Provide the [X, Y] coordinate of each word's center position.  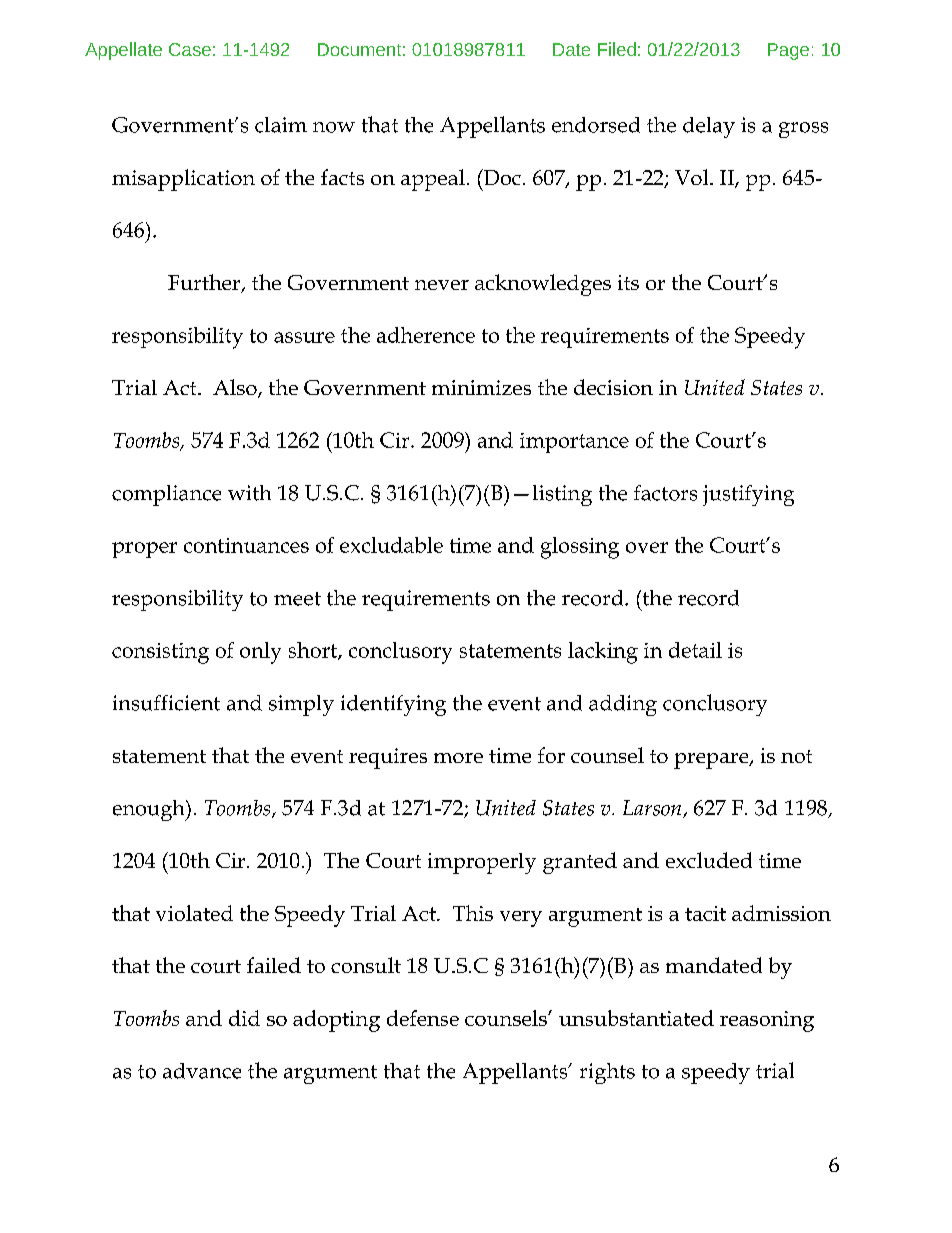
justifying [748, 495]
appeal [433, 180]
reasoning [767, 1021]
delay [709, 127]
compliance [166, 495]
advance [202, 1071]
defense [423, 1018]
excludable [391, 545]
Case [190, 49]
